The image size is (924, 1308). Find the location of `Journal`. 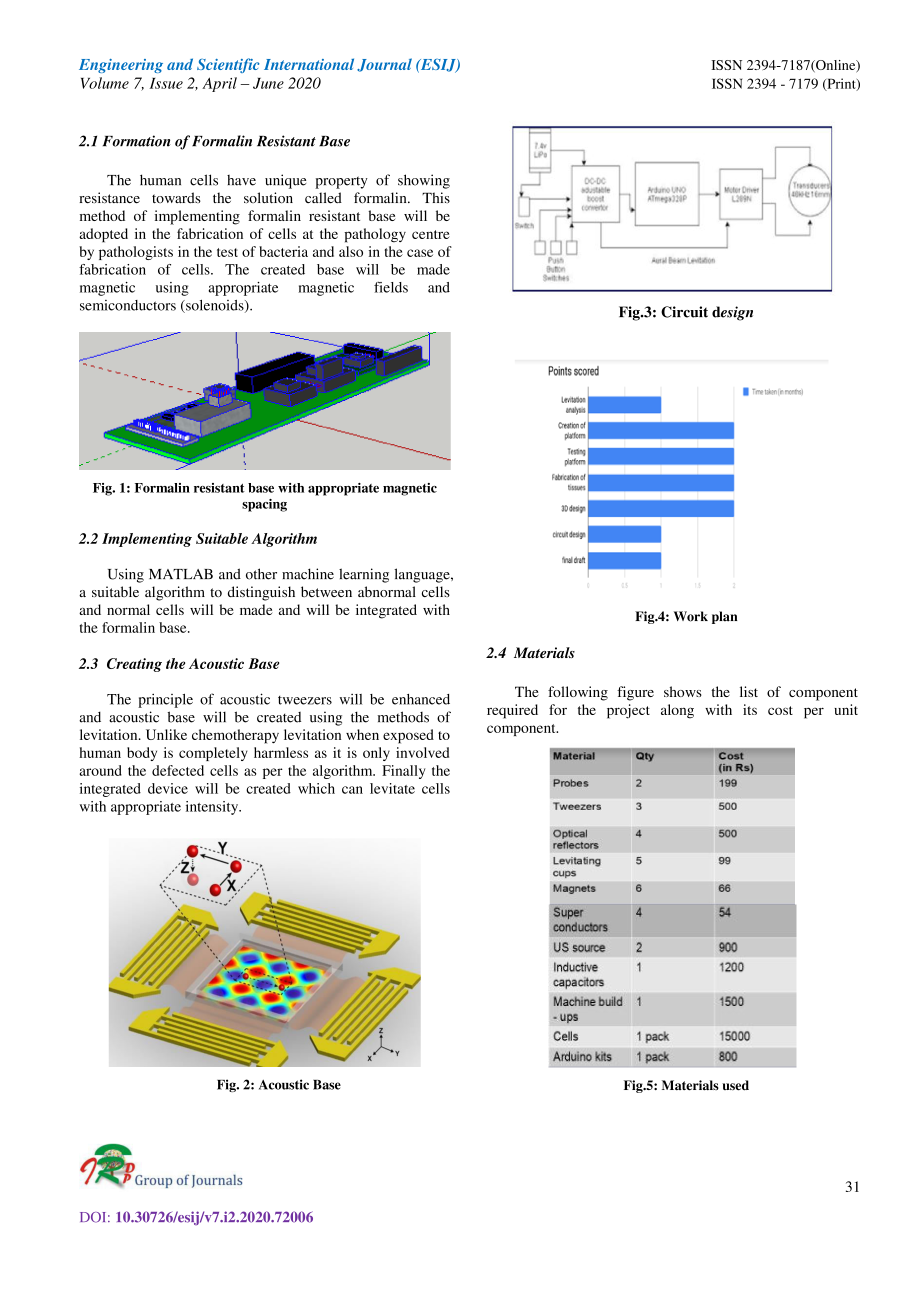

Journal is located at coordinates (384, 65).
